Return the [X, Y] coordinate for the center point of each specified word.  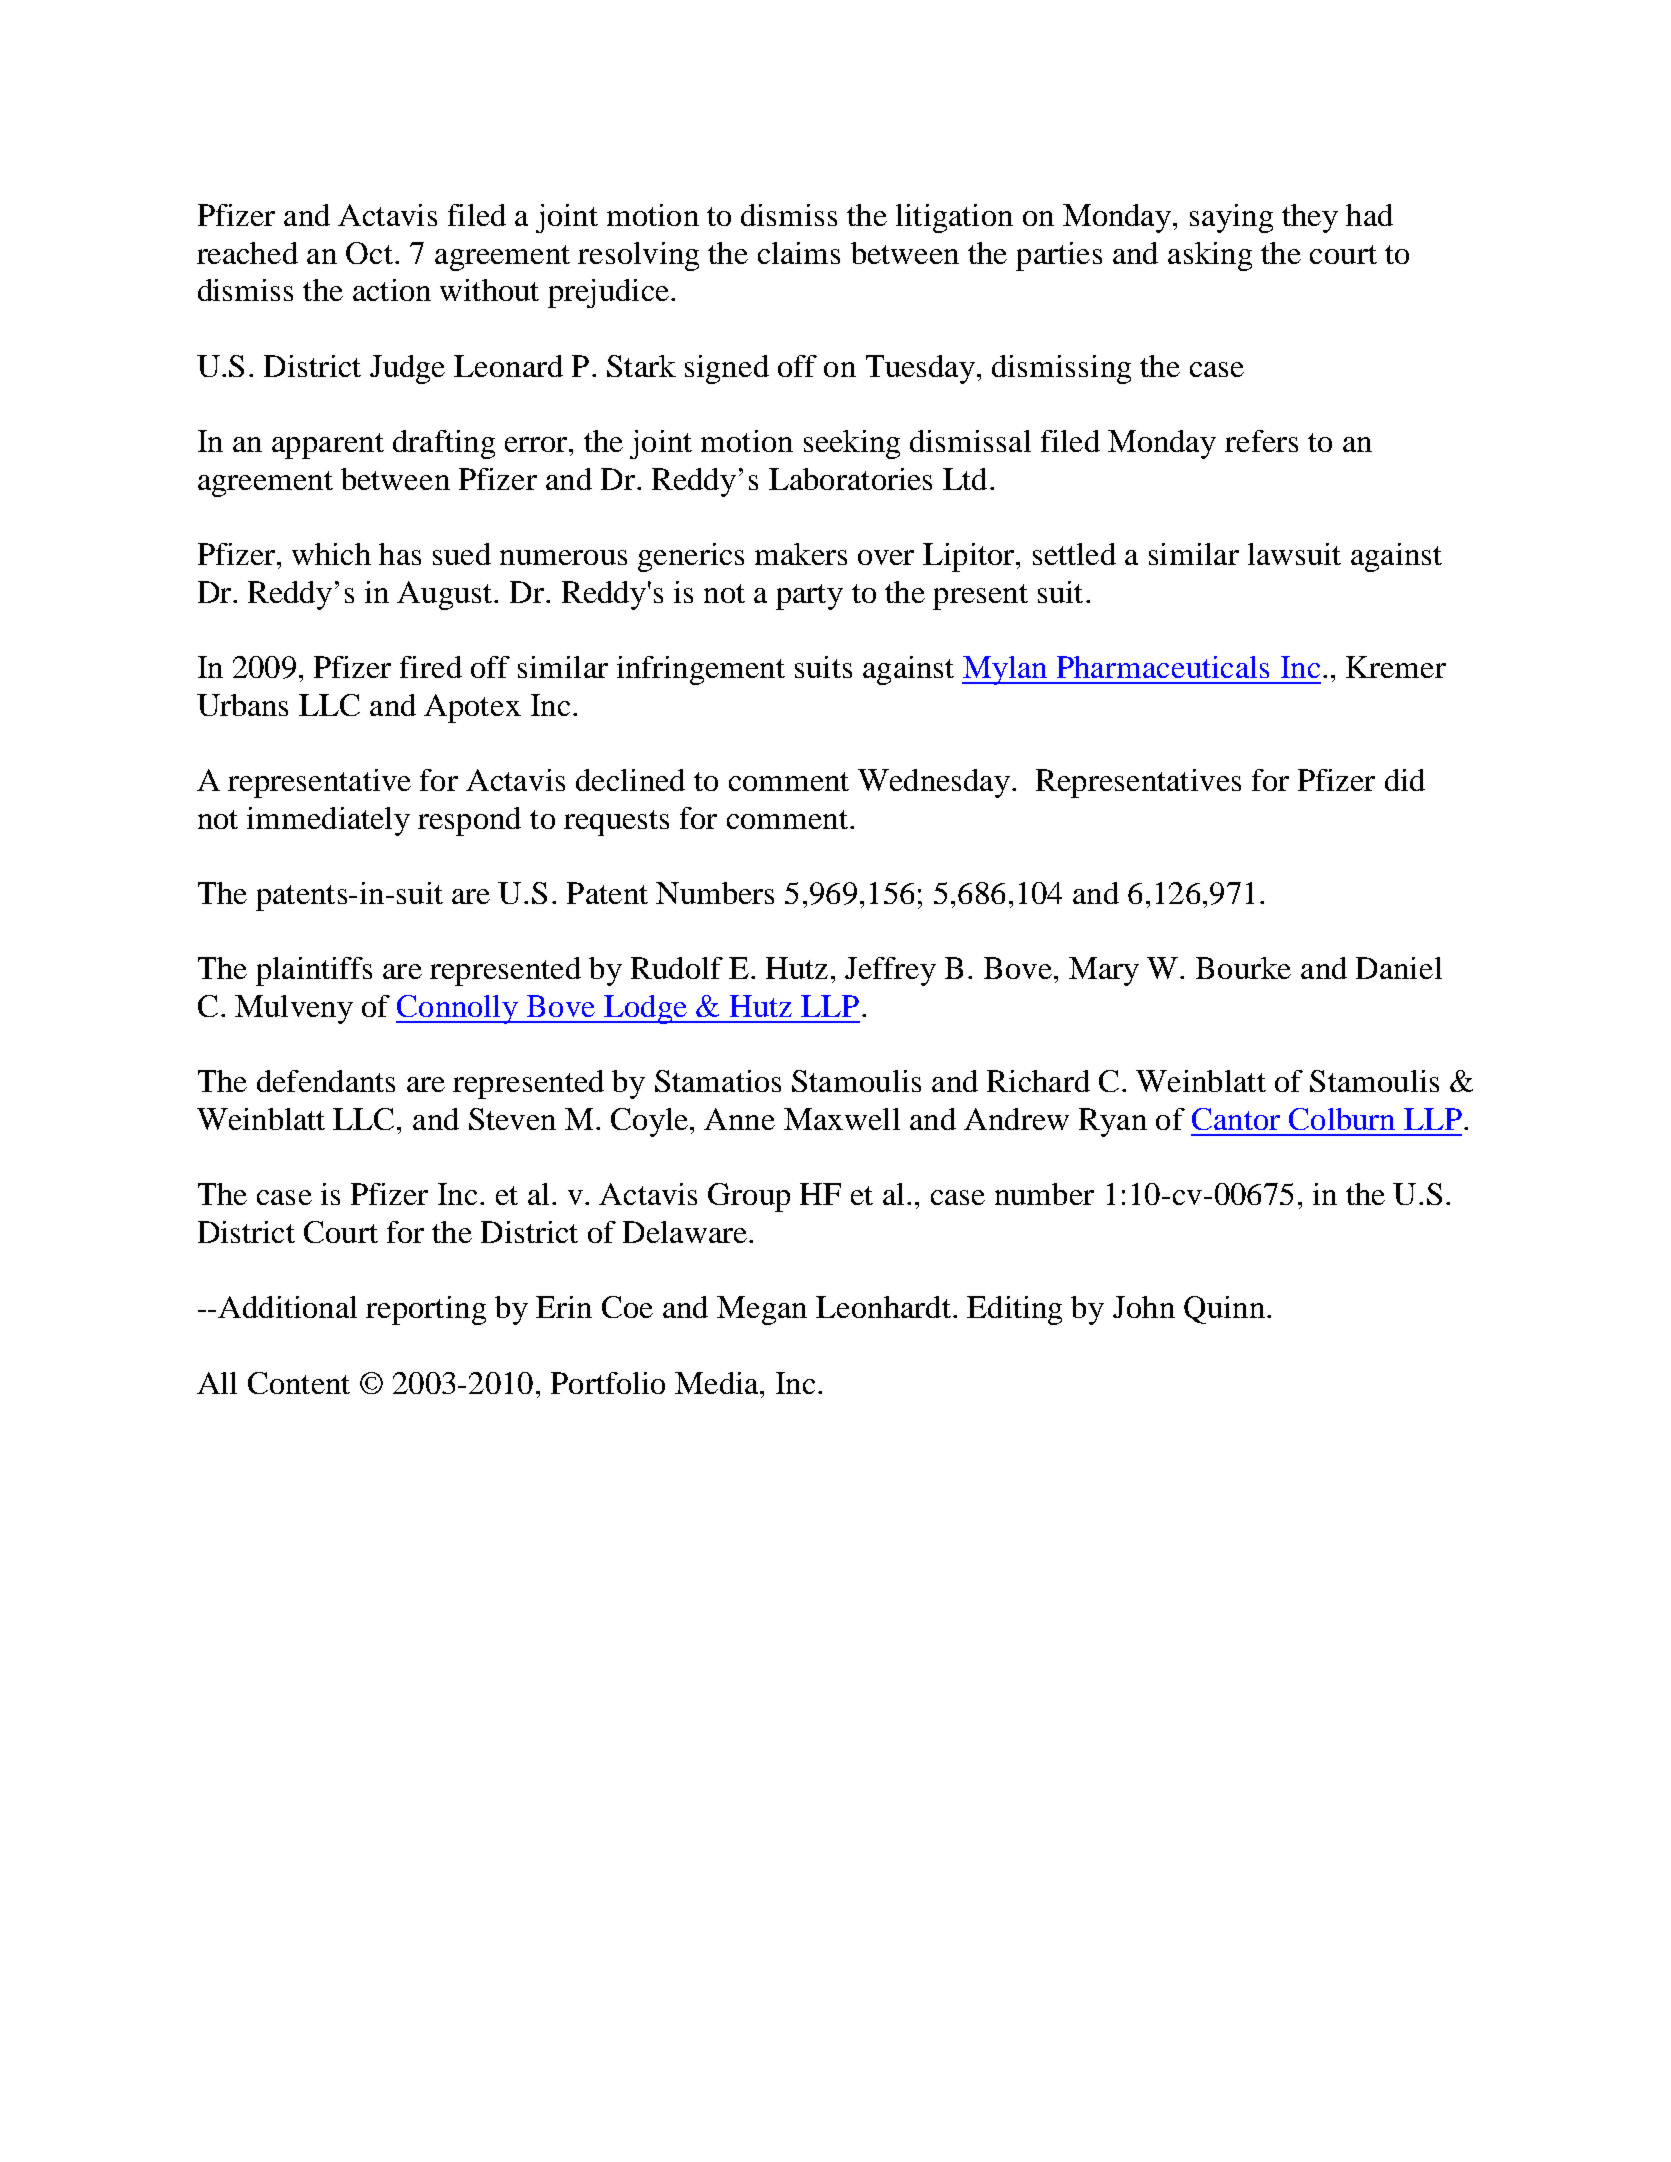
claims [799, 253]
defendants [326, 1081]
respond [469, 821]
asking [1210, 256]
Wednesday [934, 783]
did [1405, 780]
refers [1261, 441]
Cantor [1236, 1119]
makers [801, 554]
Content [299, 1383]
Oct [369, 253]
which [331, 554]
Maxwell [842, 1119]
